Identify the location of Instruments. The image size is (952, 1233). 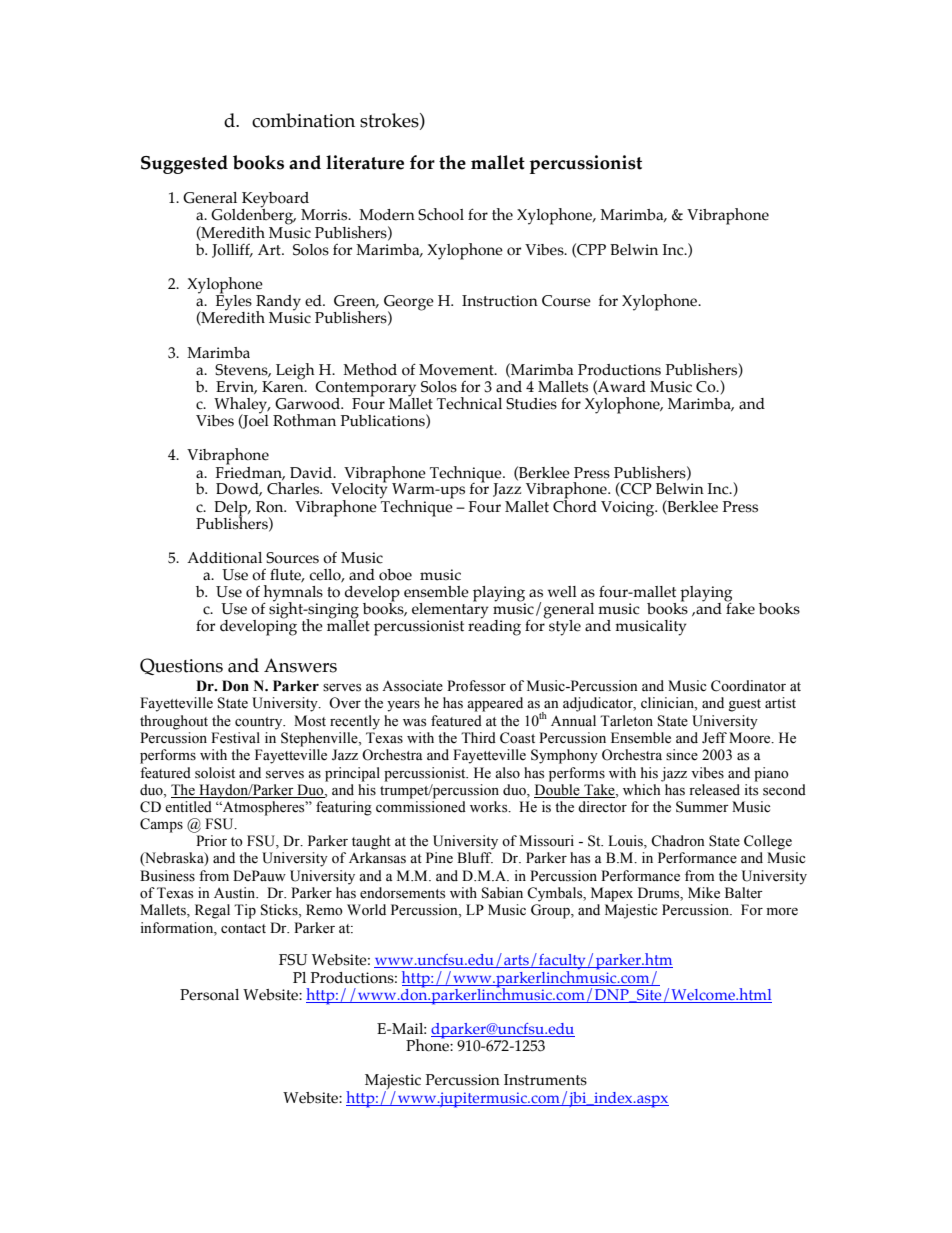
(545, 1080).
